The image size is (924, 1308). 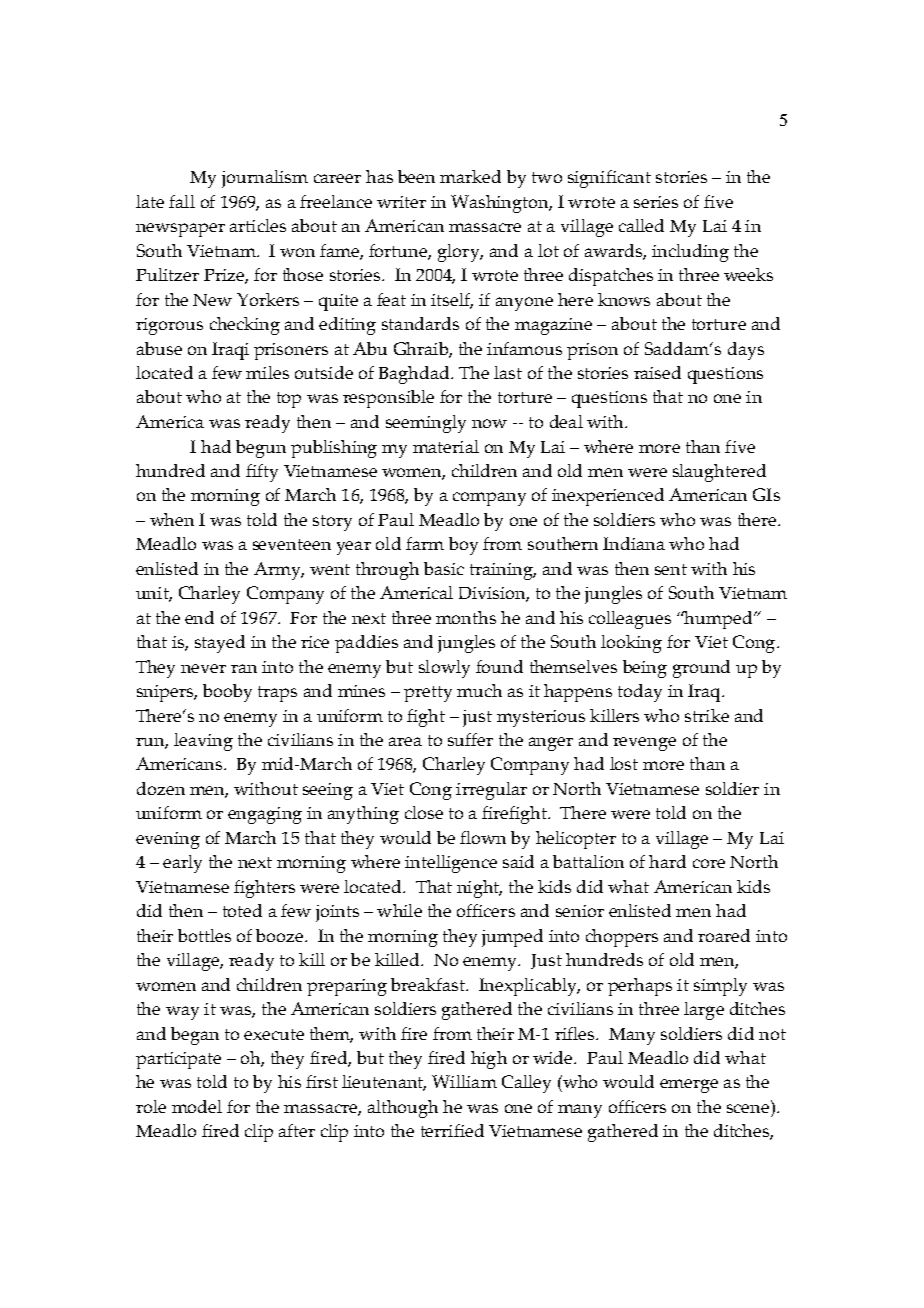 I want to click on articles, so click(x=258, y=225).
